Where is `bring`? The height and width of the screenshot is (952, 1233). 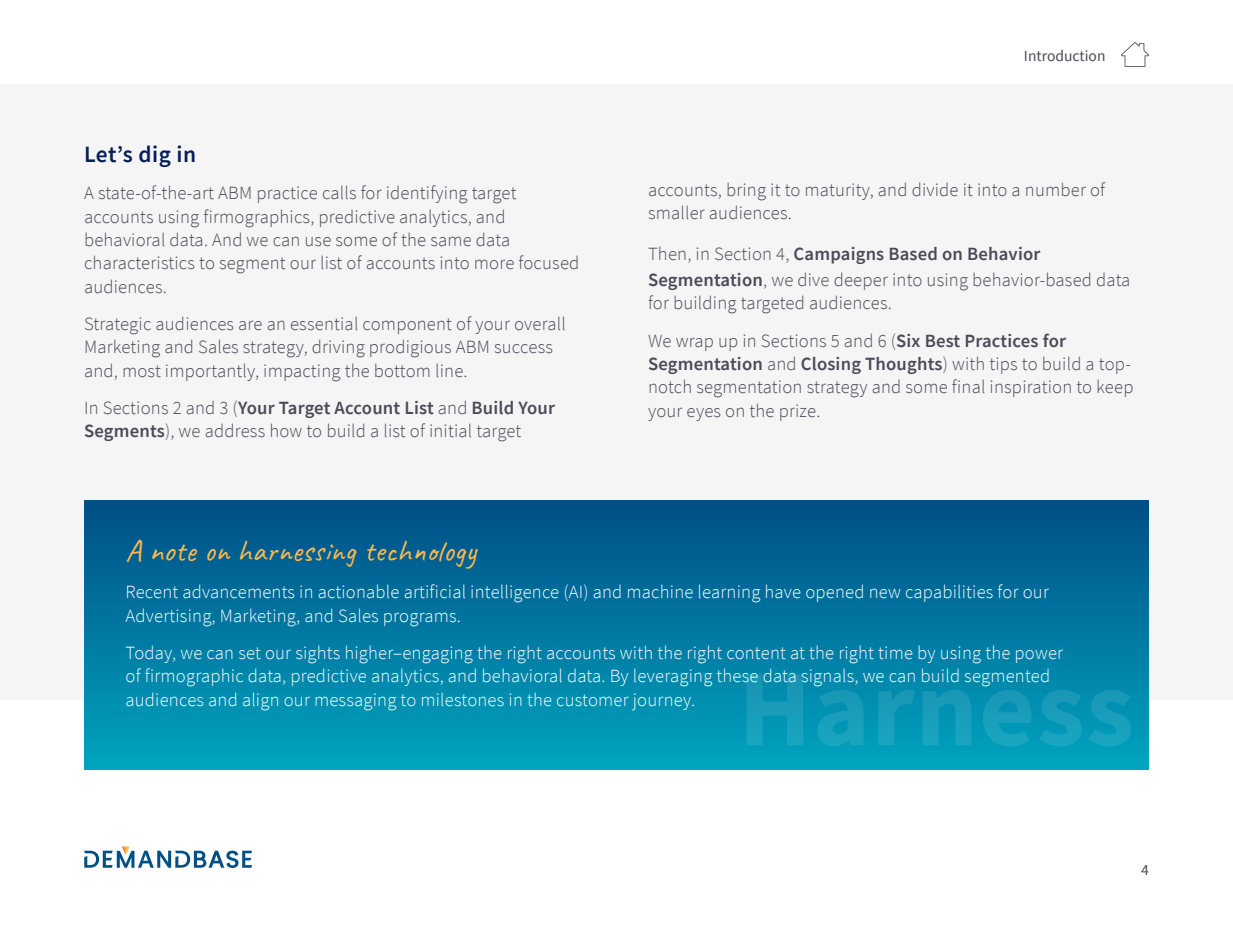
bring is located at coordinates (746, 192).
